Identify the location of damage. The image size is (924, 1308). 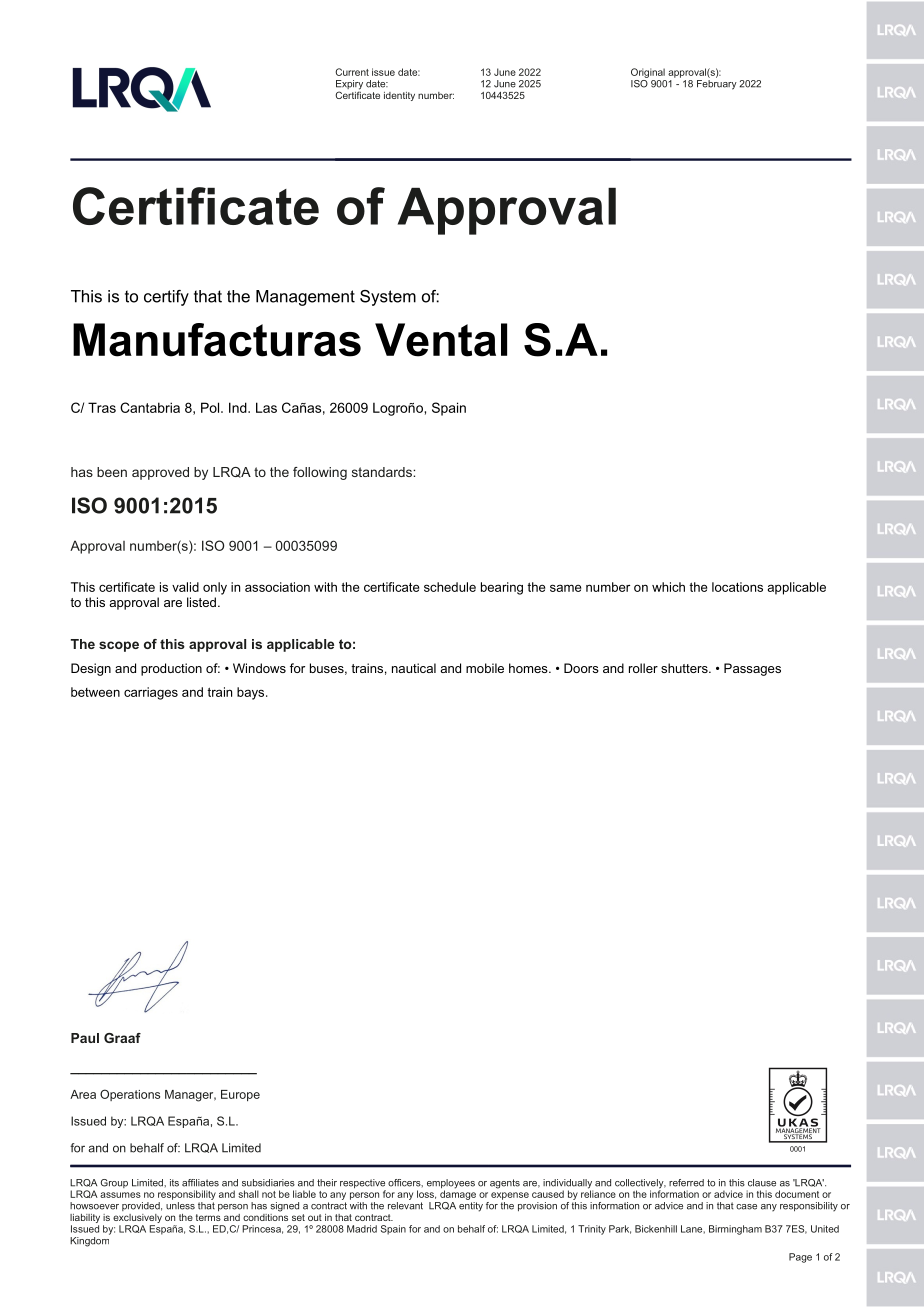
(458, 1194).
